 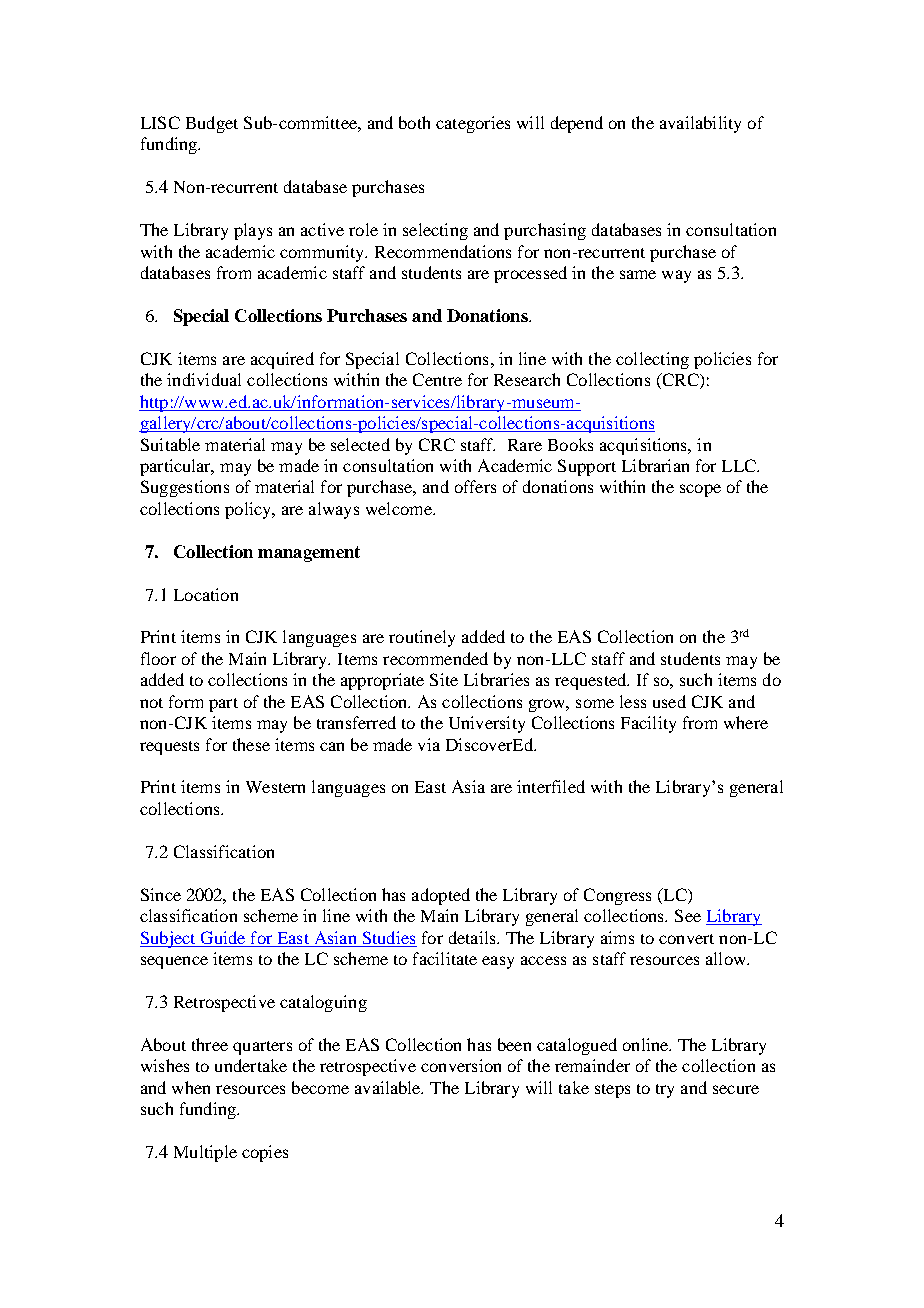 What do you see at coordinates (473, 124) in the image?
I see `categories` at bounding box center [473, 124].
